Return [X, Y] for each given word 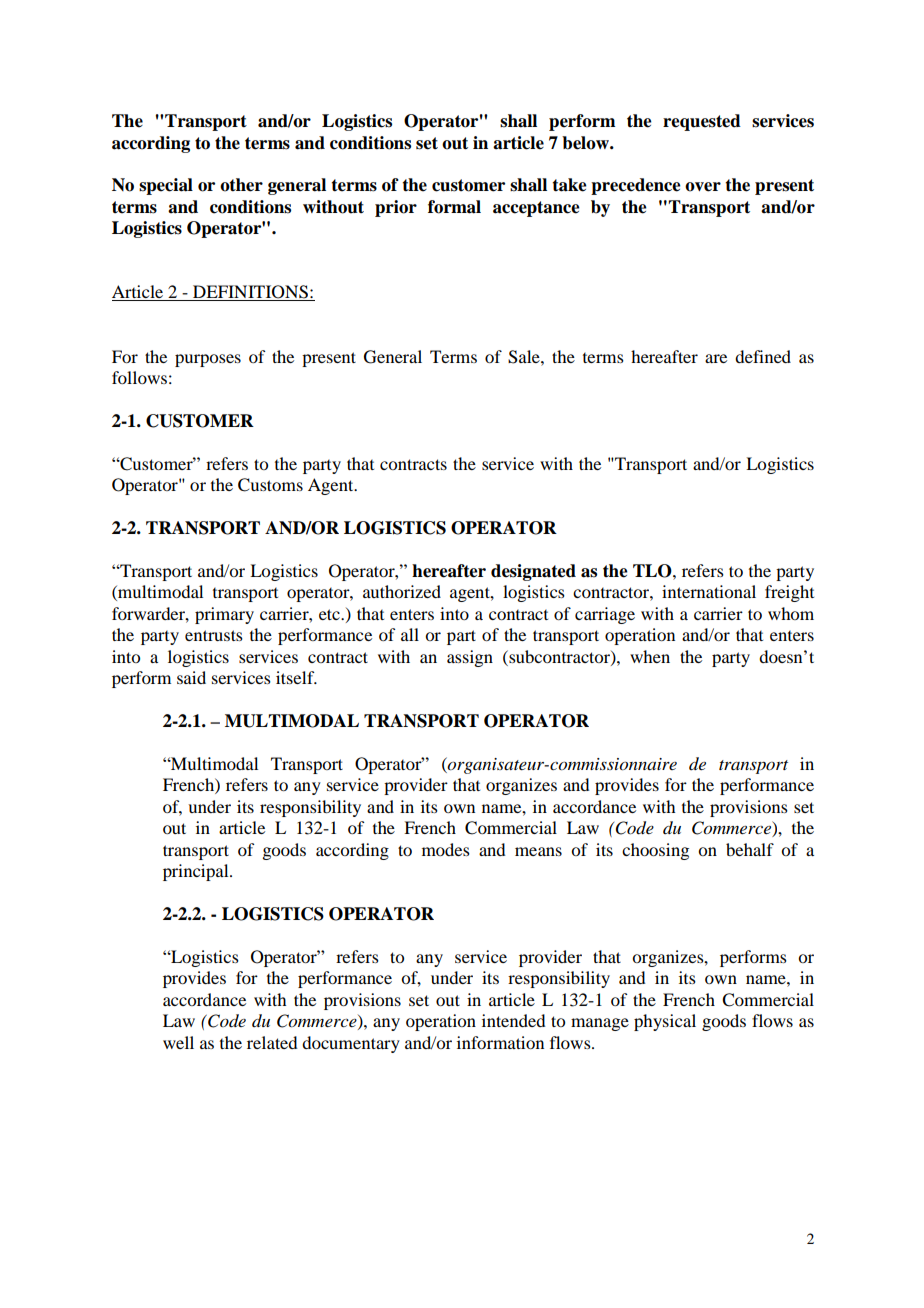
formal [454, 207]
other [241, 185]
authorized [402, 591]
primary [224, 615]
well [178, 1042]
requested [702, 122]
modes [446, 849]
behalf [750, 849]
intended [513, 1020]
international [709, 591]
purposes [208, 360]
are [716, 358]
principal [197, 872]
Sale [525, 357]
